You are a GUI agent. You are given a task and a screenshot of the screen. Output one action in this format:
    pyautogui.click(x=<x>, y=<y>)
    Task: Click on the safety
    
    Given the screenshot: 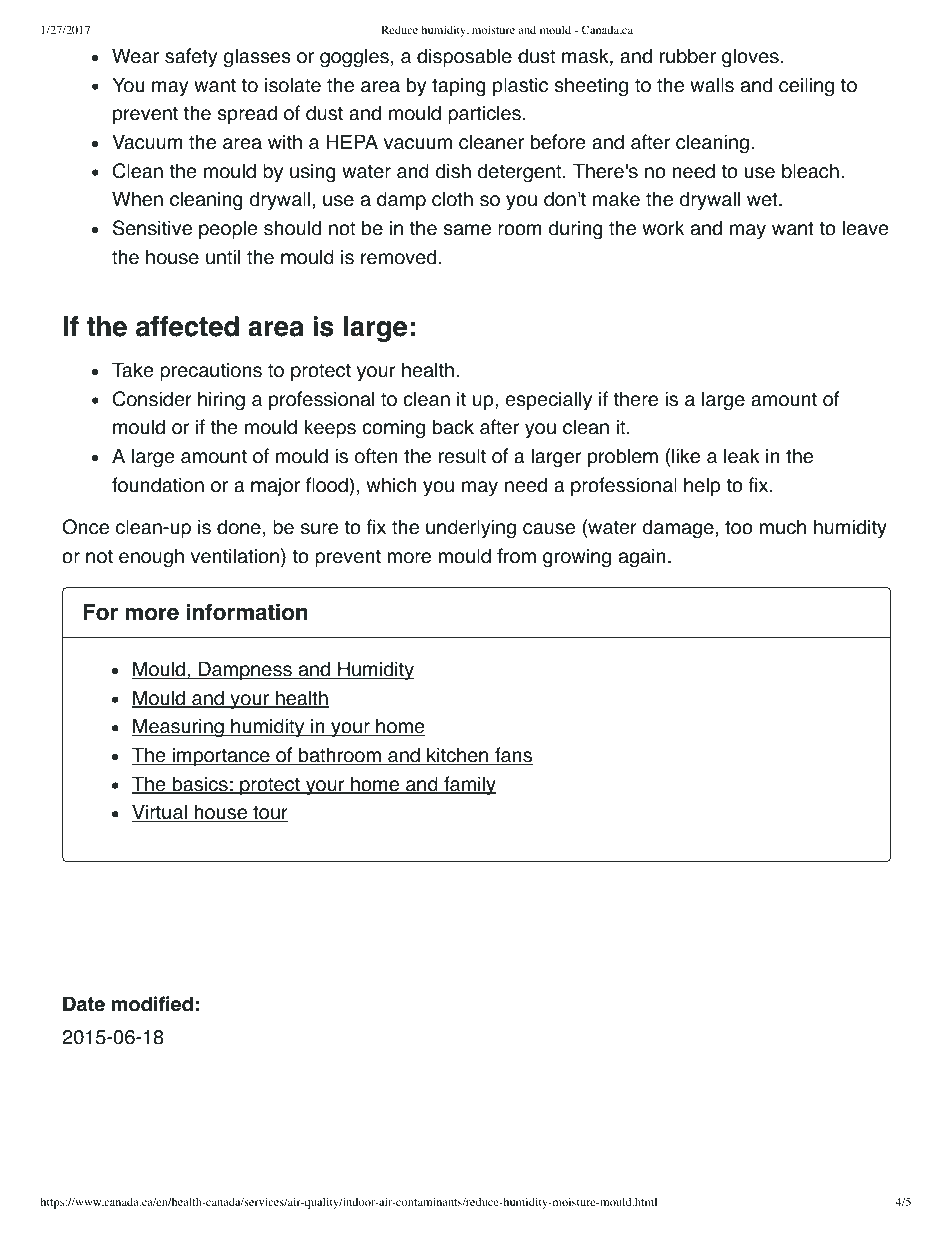 What is the action you would take?
    pyautogui.click(x=191, y=58)
